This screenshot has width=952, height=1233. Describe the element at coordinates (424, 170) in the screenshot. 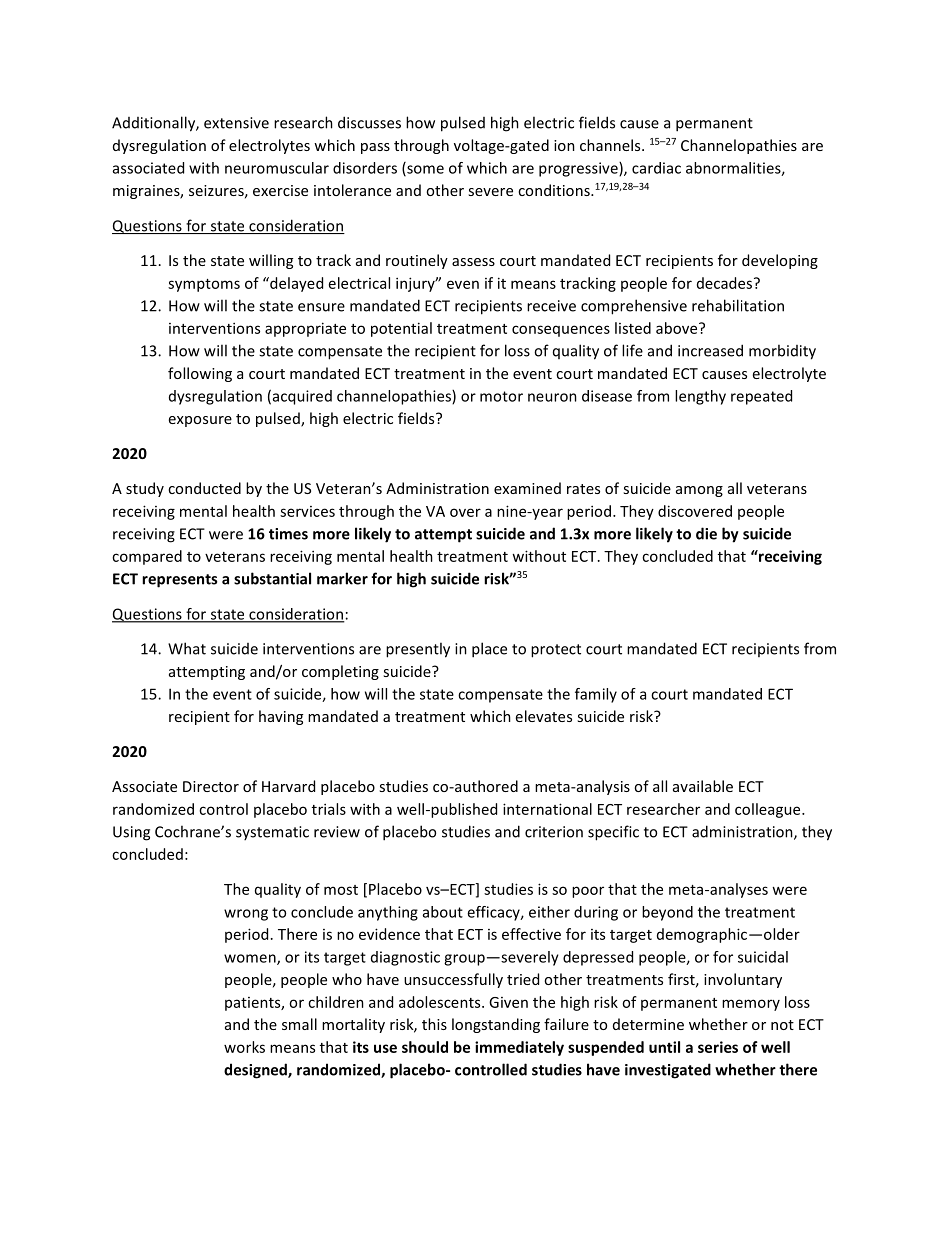

I see `some` at that location.
